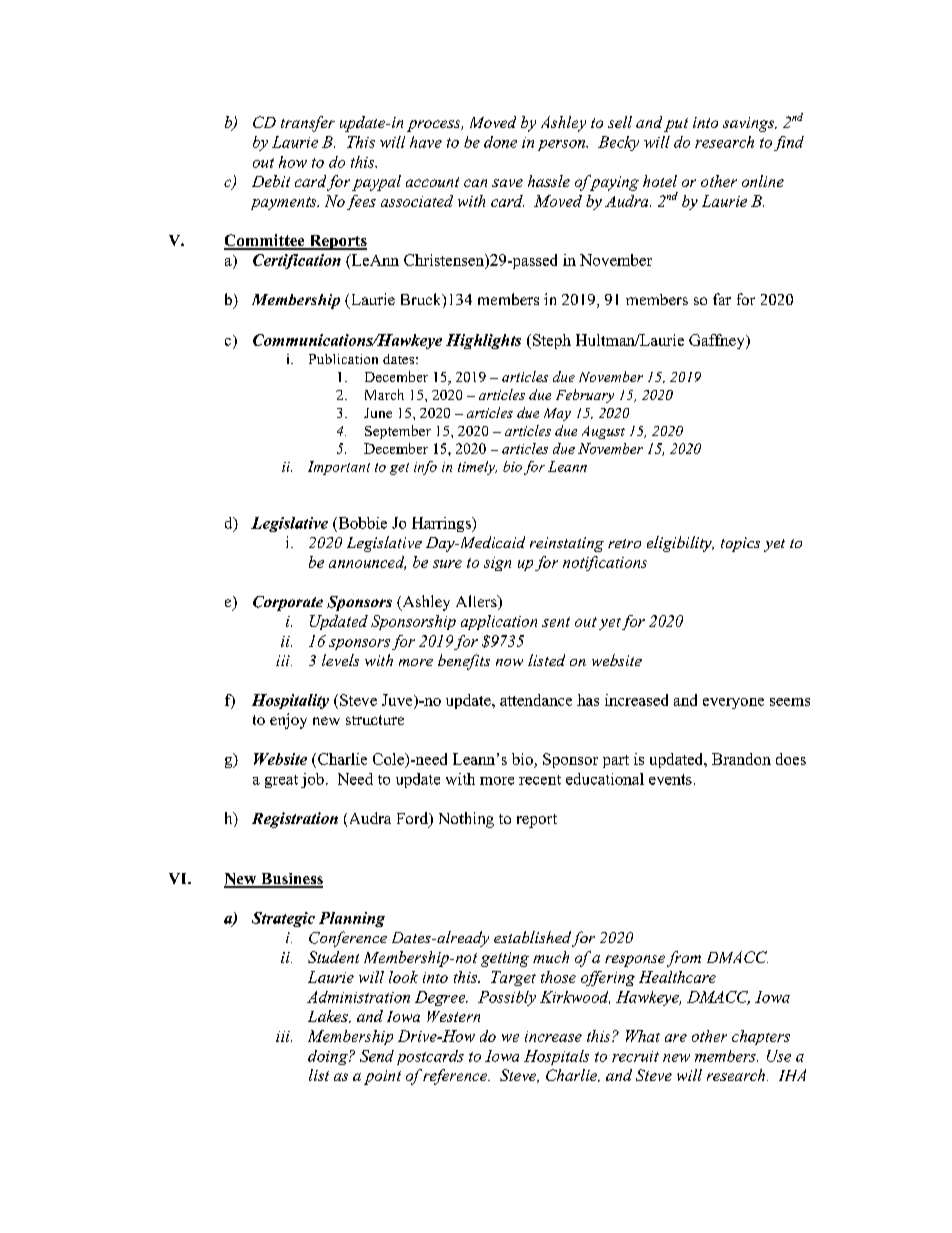 The width and height of the screenshot is (952, 1233). What do you see at coordinates (741, 759) in the screenshot?
I see `Brandon` at bounding box center [741, 759].
